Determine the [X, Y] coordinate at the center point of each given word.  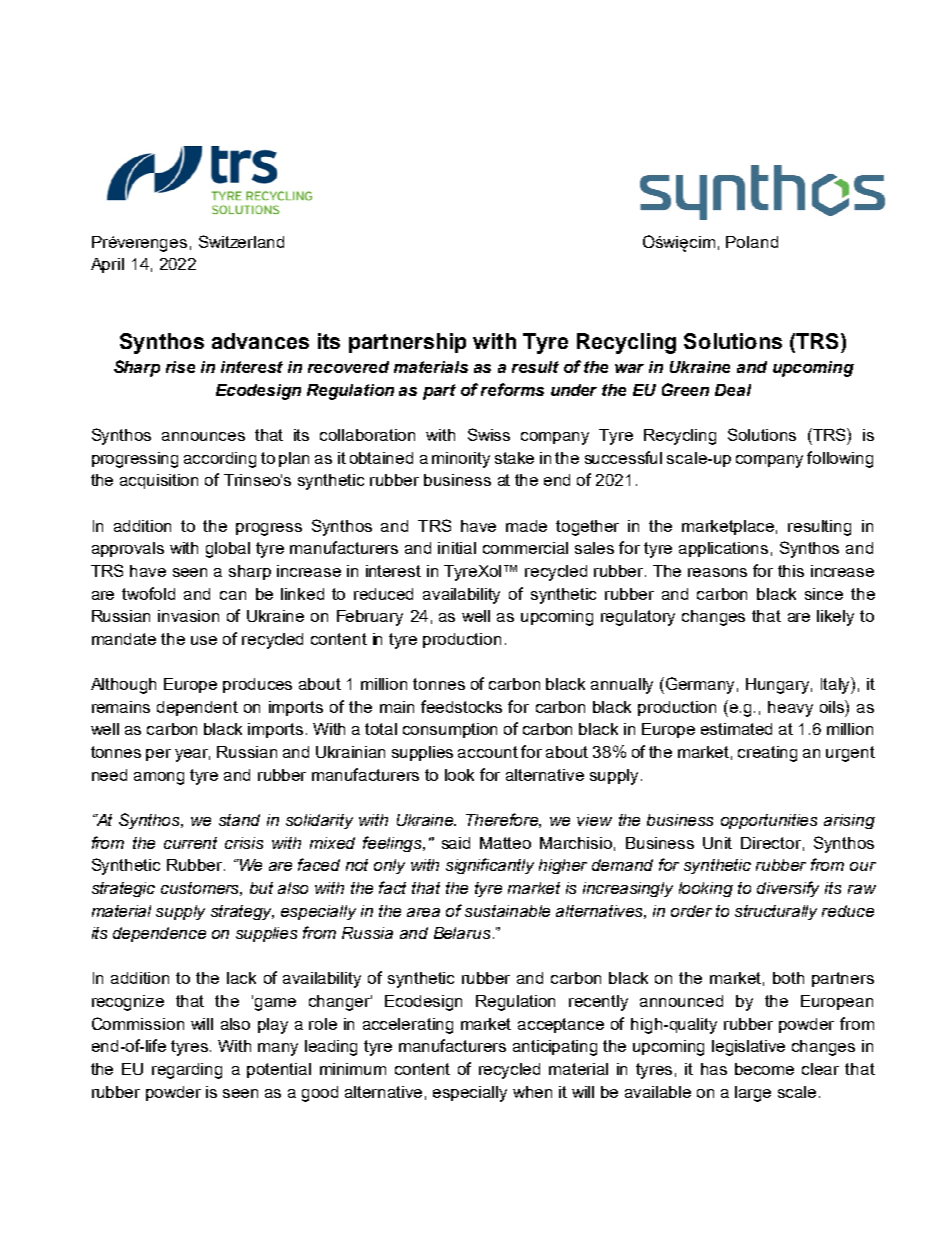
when [532, 1092]
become [764, 1069]
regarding [187, 1071]
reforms [512, 389]
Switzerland [241, 241]
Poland [752, 242]
